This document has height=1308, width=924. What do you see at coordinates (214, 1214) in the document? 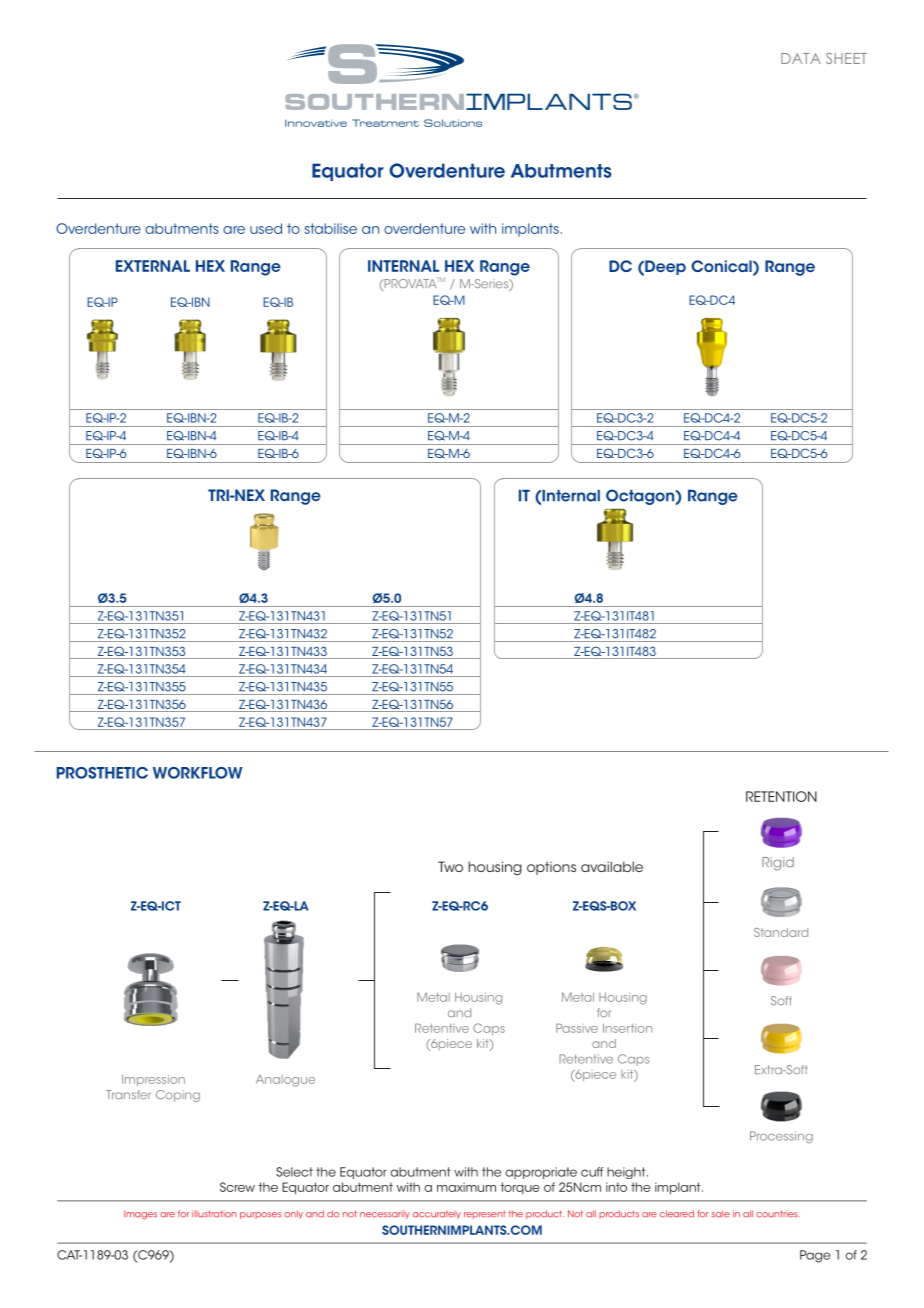
I see `illustration` at bounding box center [214, 1214].
